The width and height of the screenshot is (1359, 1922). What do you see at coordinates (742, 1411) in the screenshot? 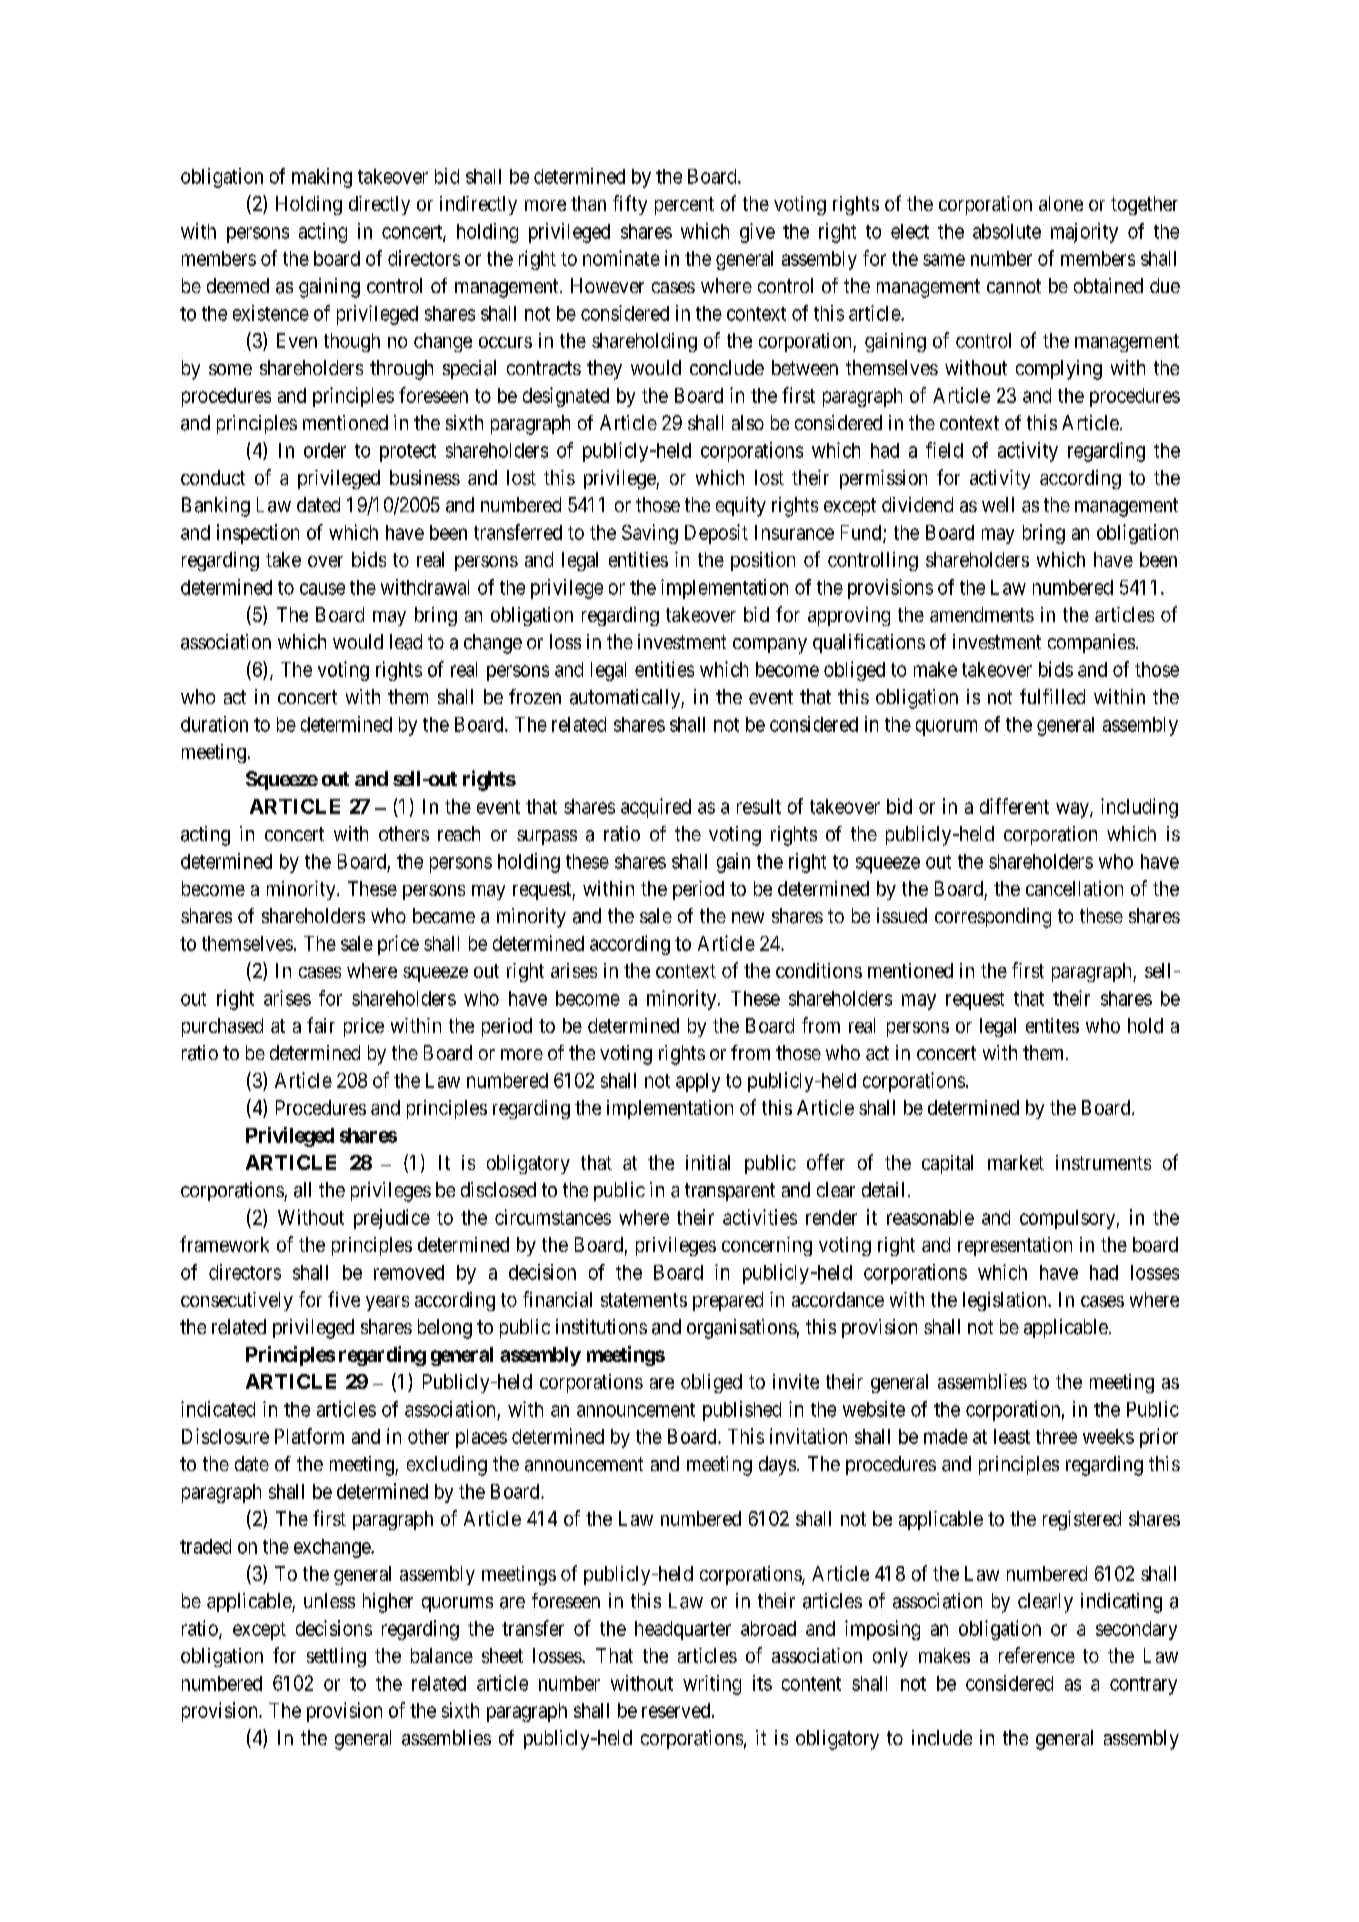
I see `published` at bounding box center [742, 1411].
